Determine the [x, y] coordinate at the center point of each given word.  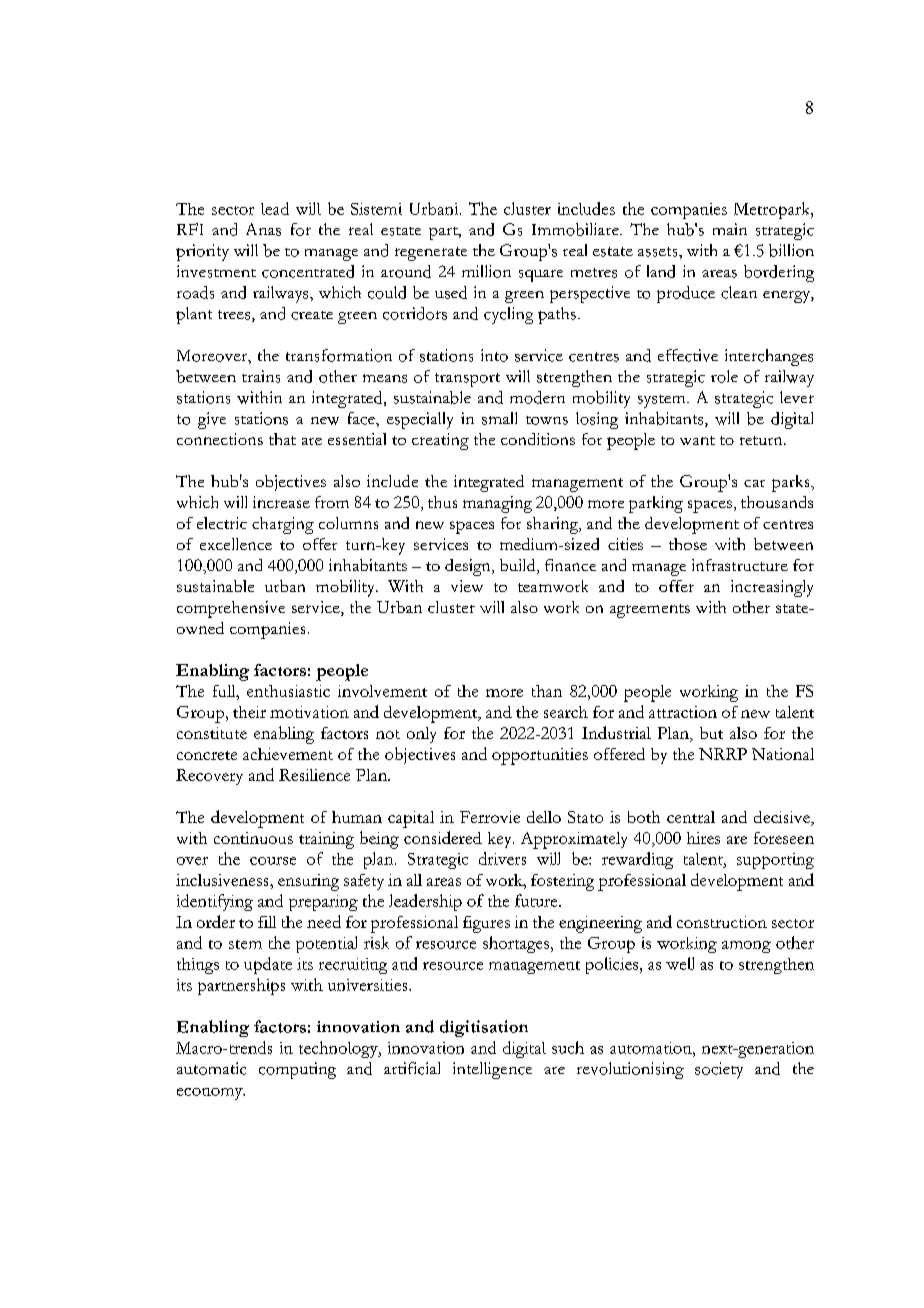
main [730, 229]
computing [297, 1070]
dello [544, 817]
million [486, 271]
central [691, 817]
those [688, 544]
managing [497, 504]
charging [283, 525]
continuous [253, 838]
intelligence [492, 1070]
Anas [263, 229]
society [719, 1070]
